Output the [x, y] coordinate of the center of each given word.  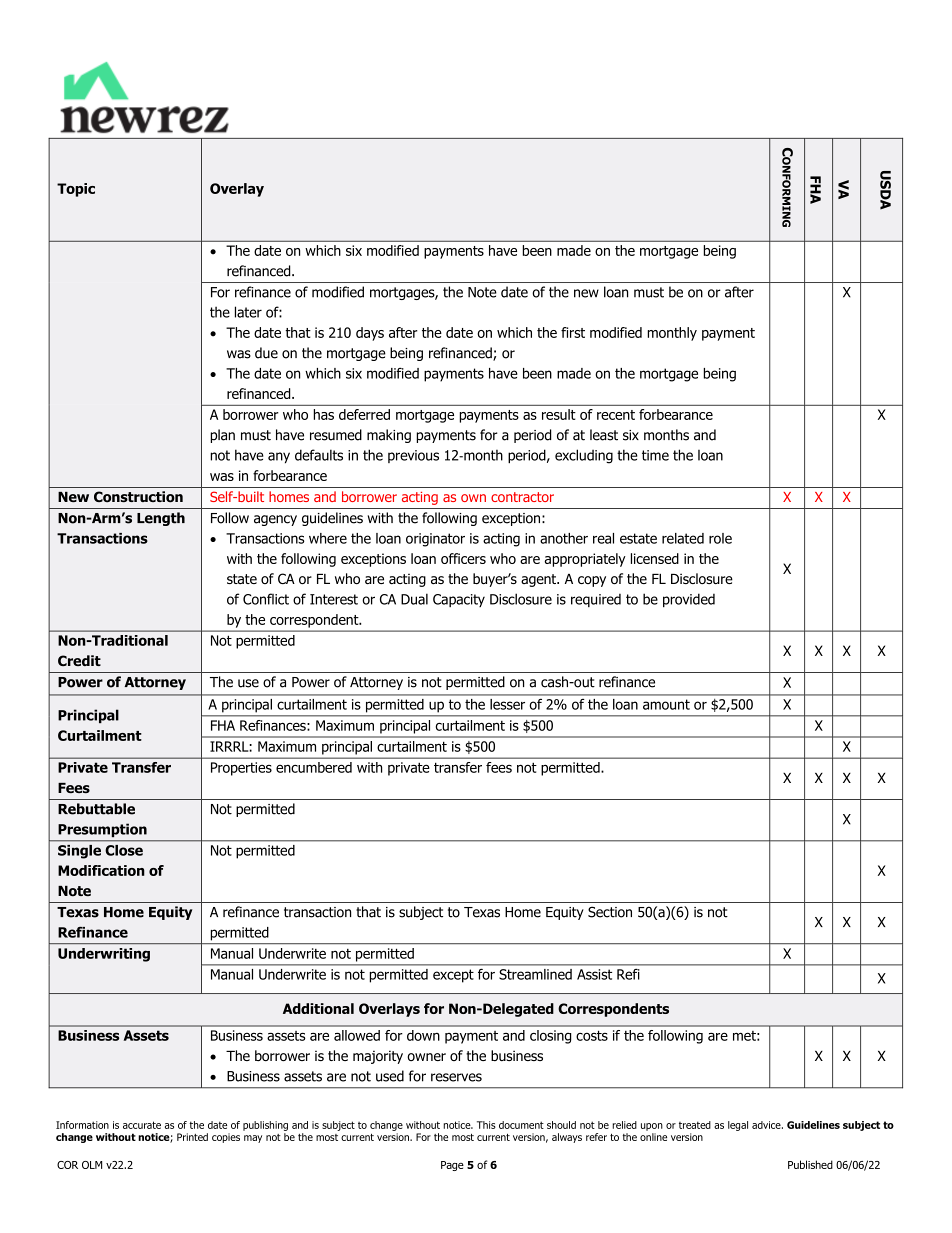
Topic [76, 190]
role [720, 538]
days [370, 334]
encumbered [314, 767]
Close [124, 850]
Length [161, 519]
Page [452, 1166]
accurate [142, 1125]
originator [435, 540]
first [573, 332]
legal [738, 1126]
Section [610, 912]
